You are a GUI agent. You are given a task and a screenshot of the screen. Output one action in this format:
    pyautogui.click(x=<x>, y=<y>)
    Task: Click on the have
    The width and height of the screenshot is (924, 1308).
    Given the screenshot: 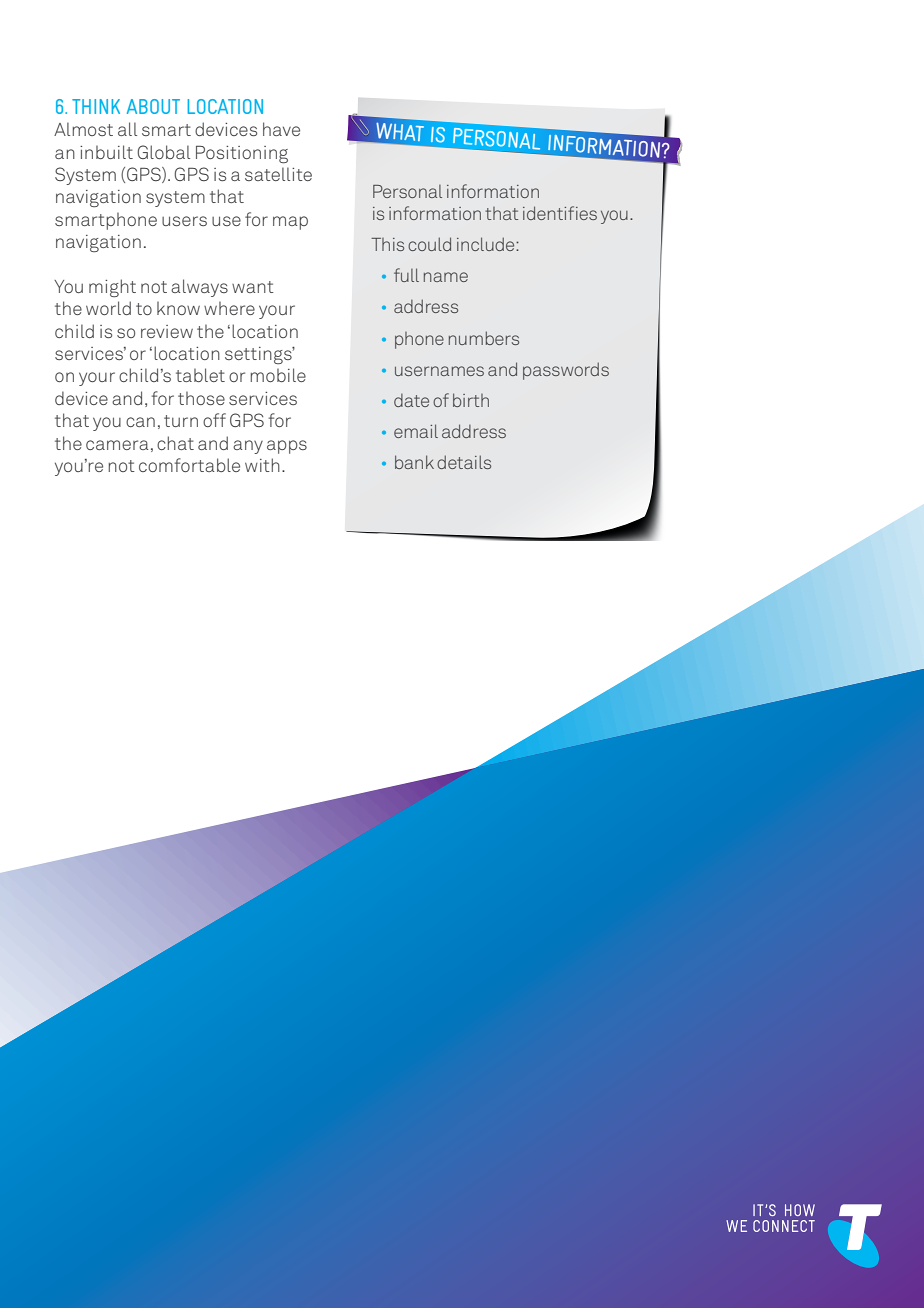 What is the action you would take?
    pyautogui.click(x=281, y=129)
